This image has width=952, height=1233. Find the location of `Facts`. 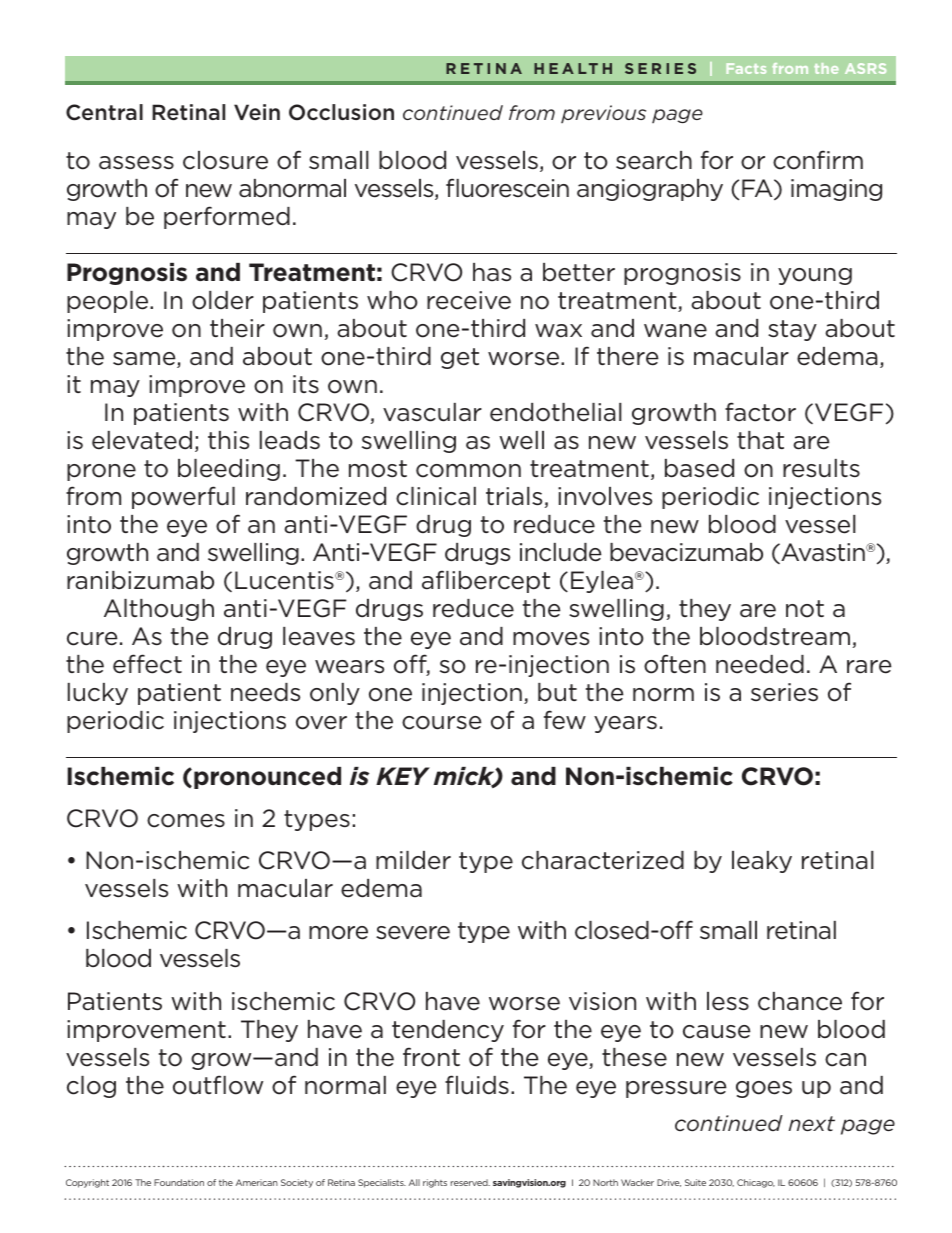

Facts is located at coordinates (746, 68).
